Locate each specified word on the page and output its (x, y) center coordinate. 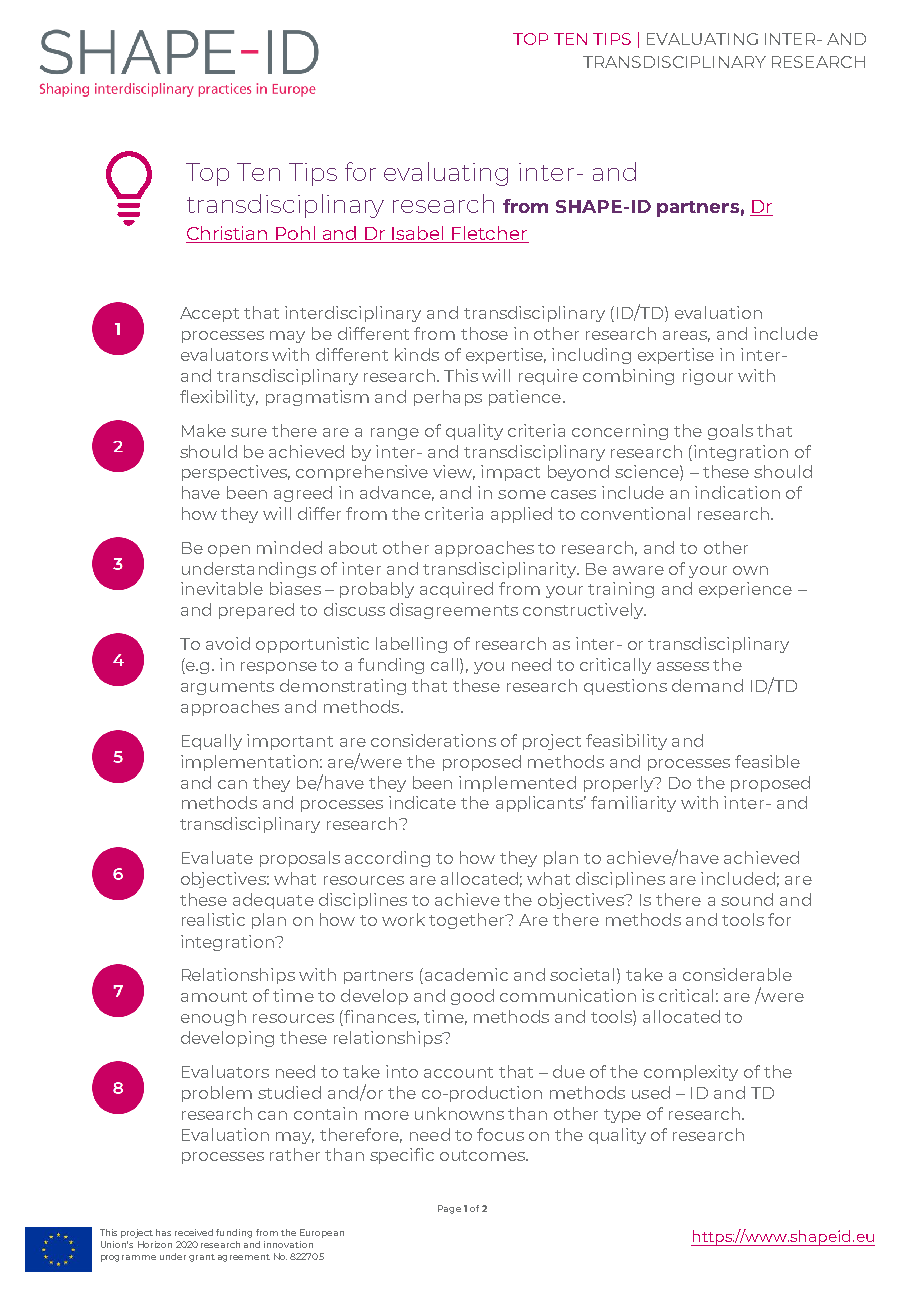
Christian (228, 234)
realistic (213, 919)
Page (449, 1209)
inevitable (222, 588)
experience (745, 590)
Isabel (418, 234)
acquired (456, 590)
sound (747, 899)
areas (686, 336)
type (622, 1116)
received (194, 1232)
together (468, 921)
